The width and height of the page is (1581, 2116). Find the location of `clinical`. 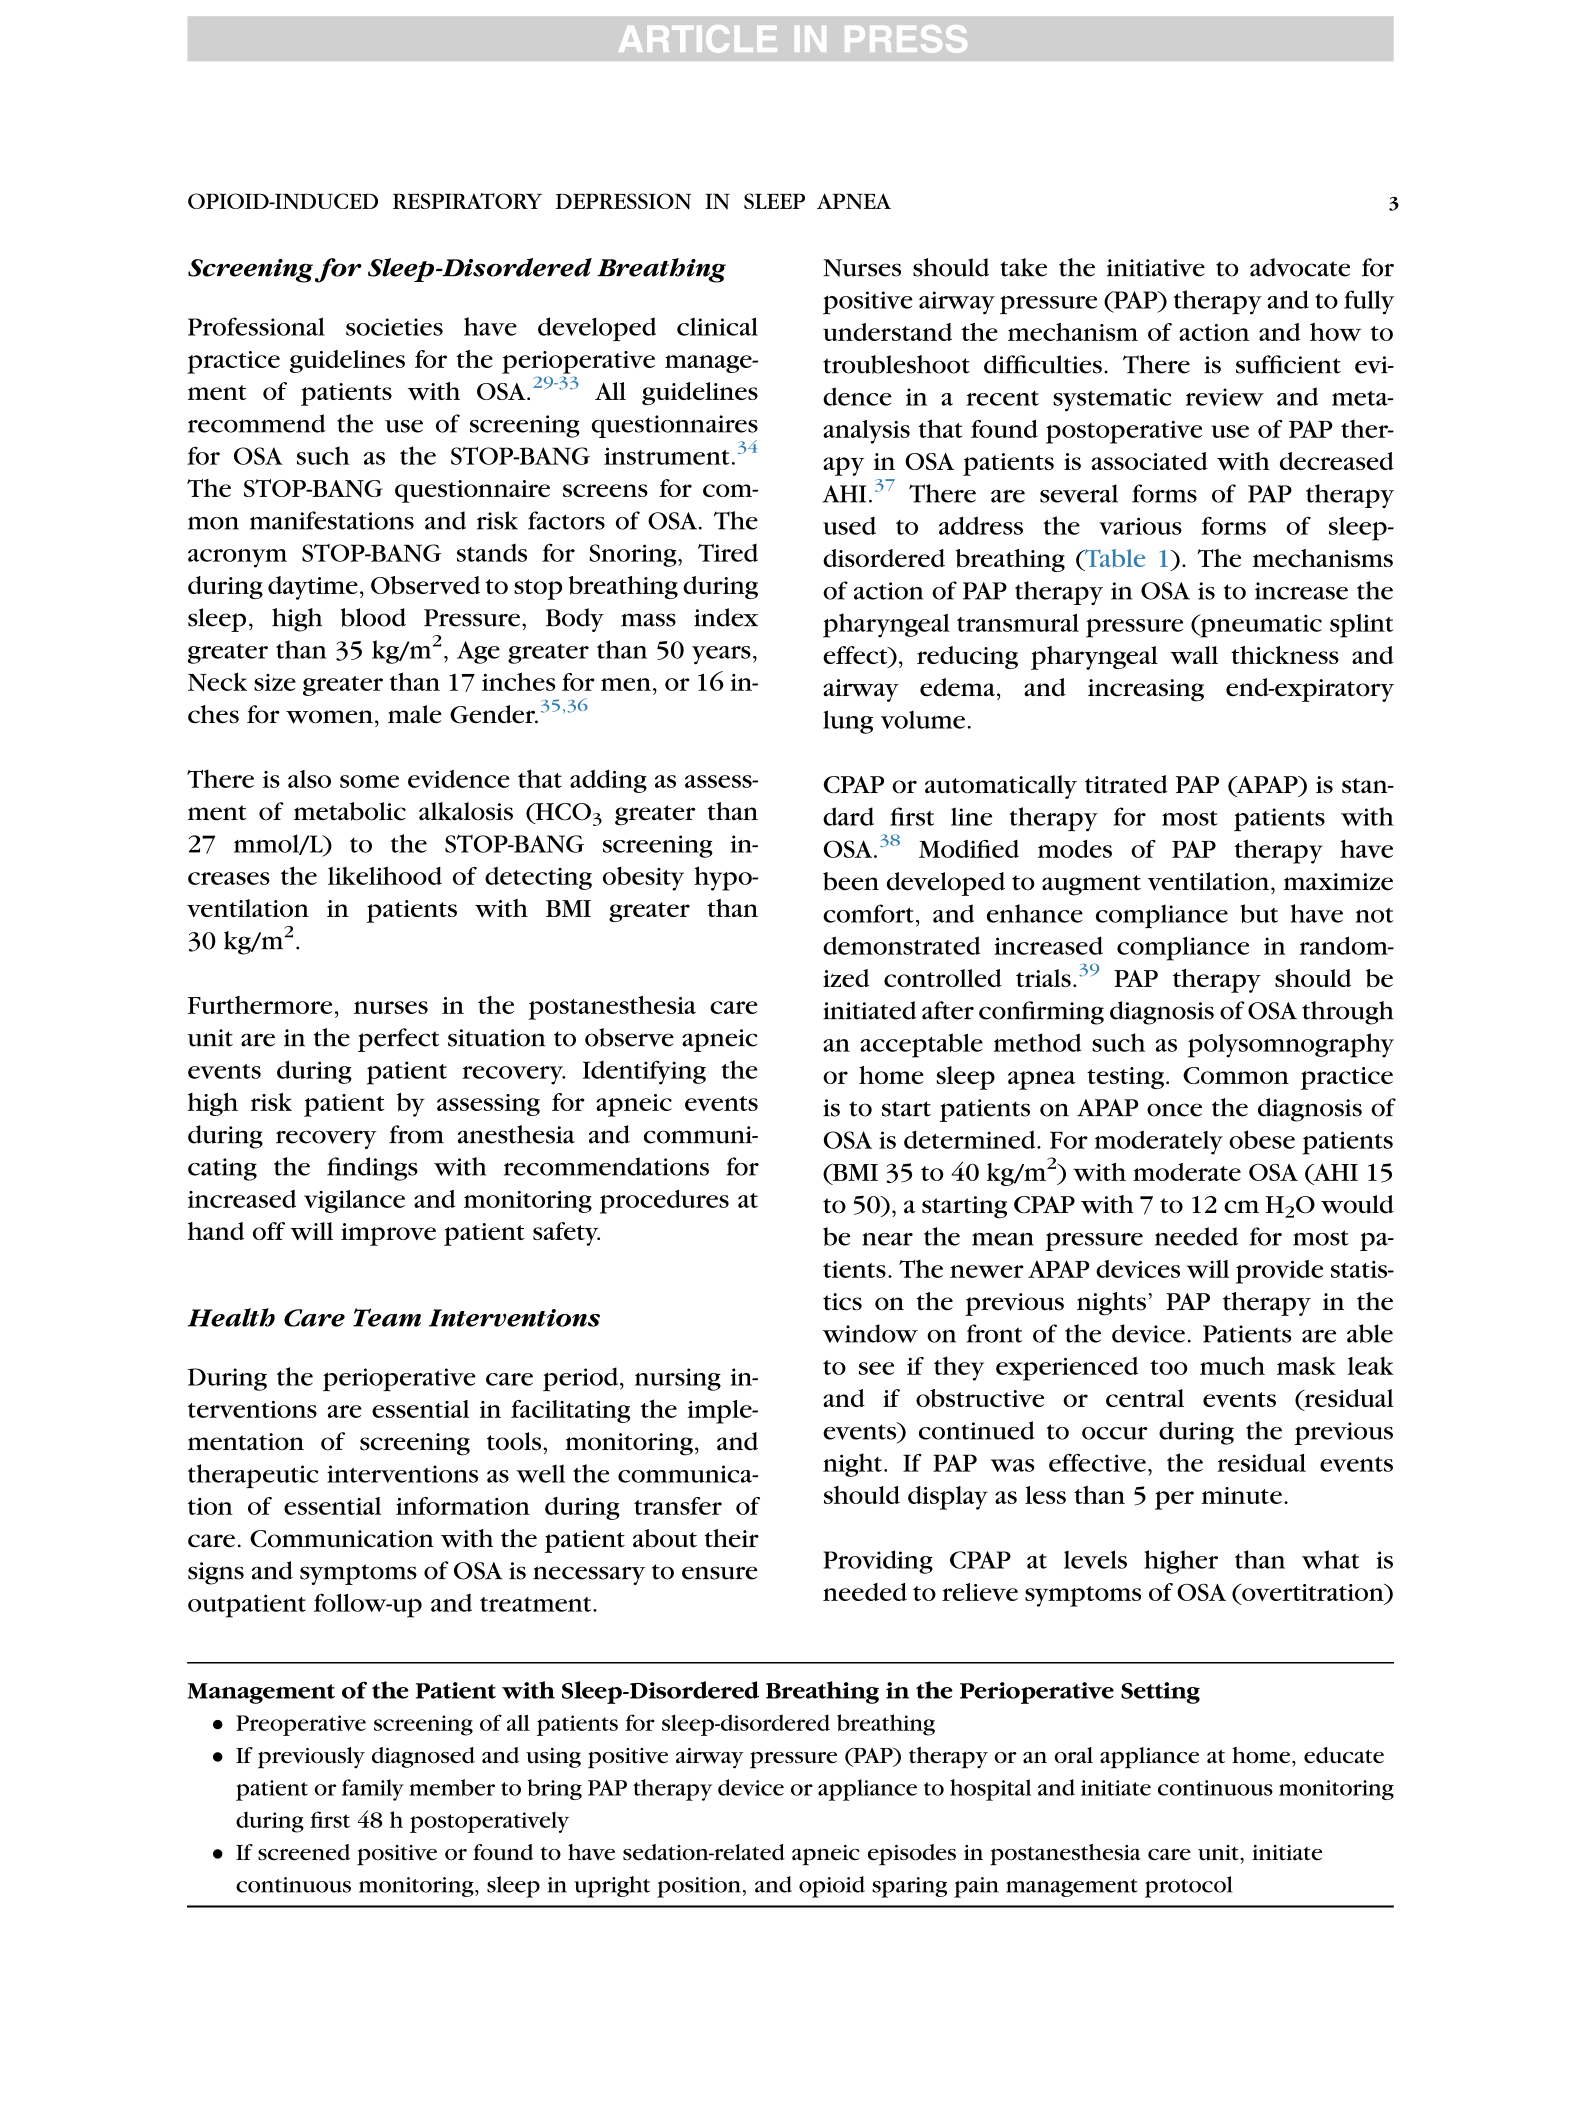

clinical is located at coordinates (717, 326).
